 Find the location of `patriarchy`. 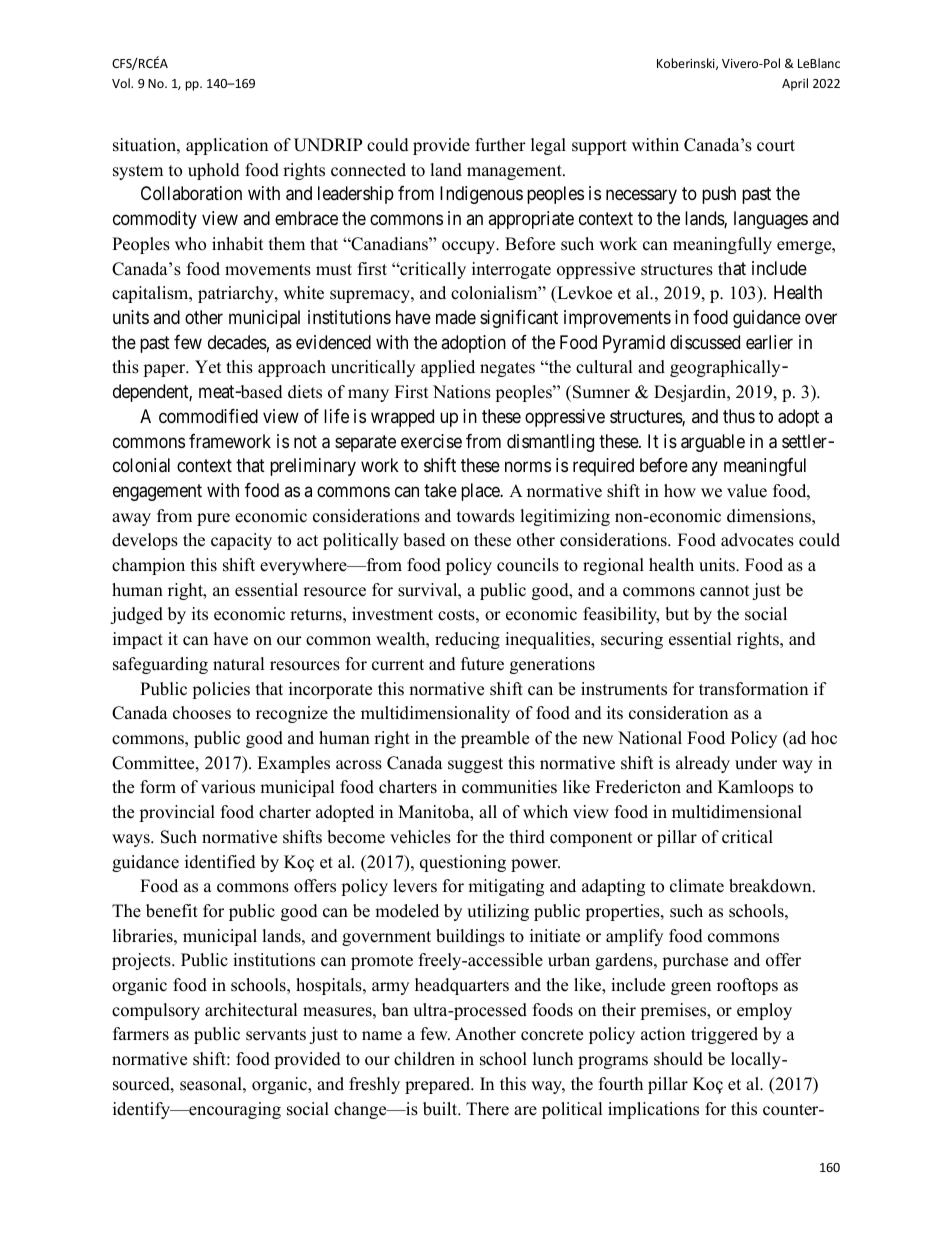

patriarchy is located at coordinates (237, 294).
